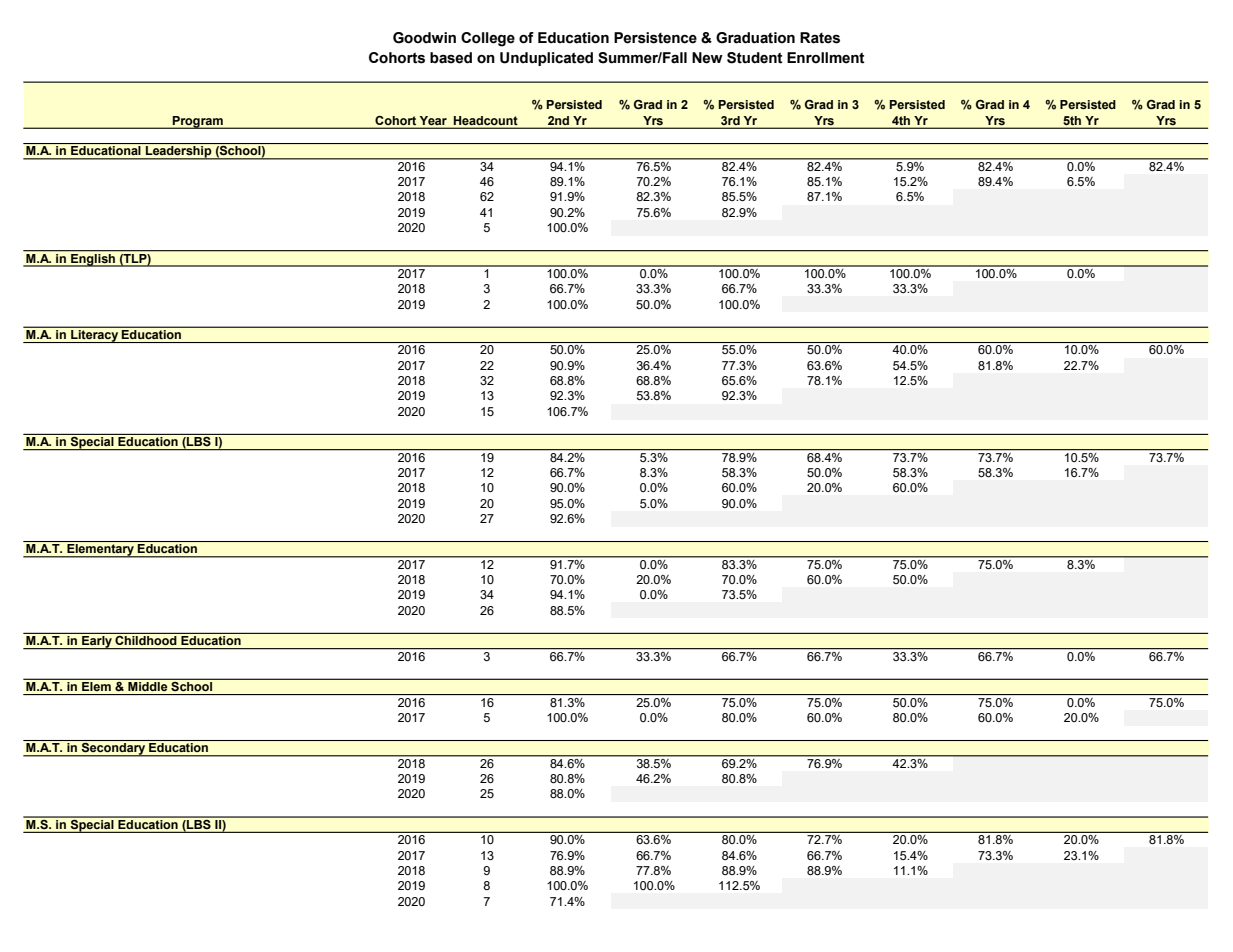 This page has height=952, width=1233. I want to click on Program, so click(198, 122).
